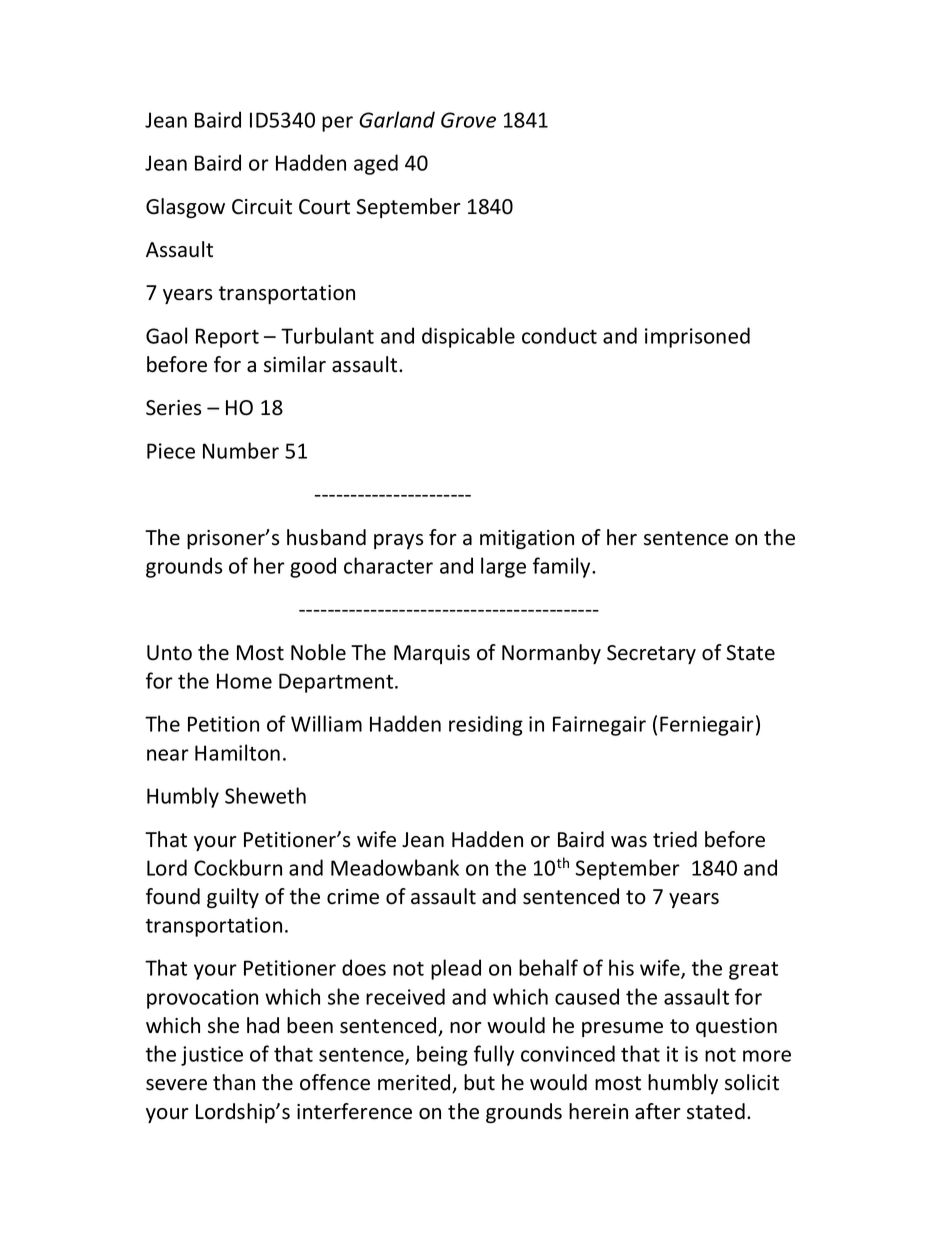  Describe the element at coordinates (658, 1111) in the image. I see `after` at that location.
